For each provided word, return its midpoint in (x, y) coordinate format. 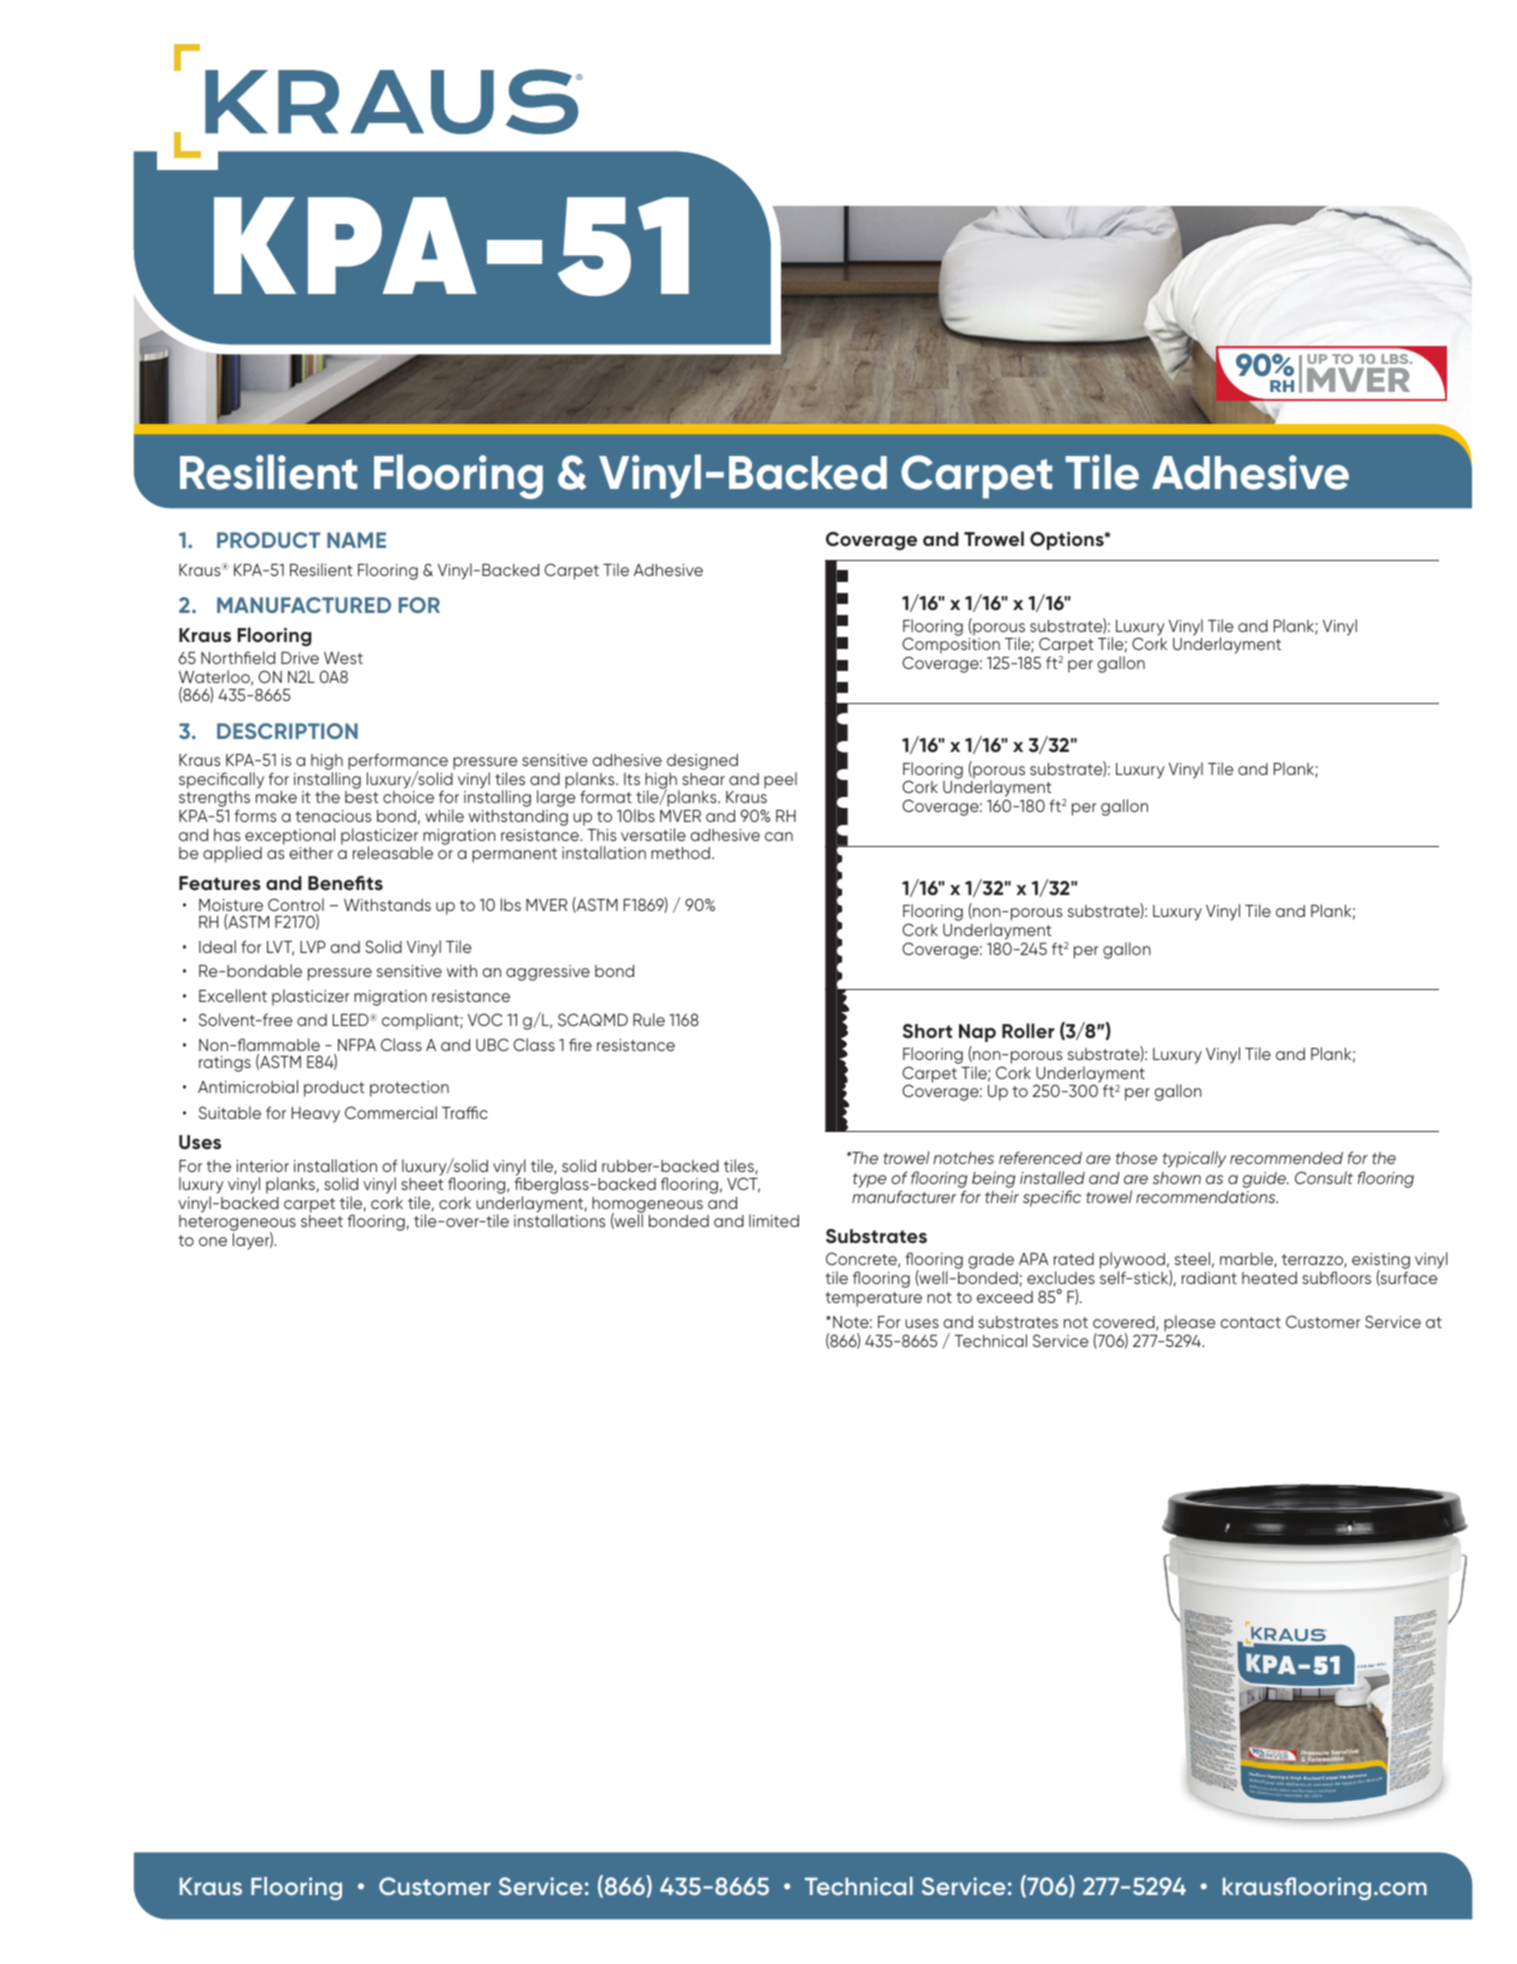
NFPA (357, 1045)
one (213, 1241)
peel (780, 780)
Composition (951, 647)
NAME (356, 540)
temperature (873, 1299)
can (779, 836)
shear (703, 779)
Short (927, 1031)
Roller (1028, 1031)
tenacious (333, 816)
